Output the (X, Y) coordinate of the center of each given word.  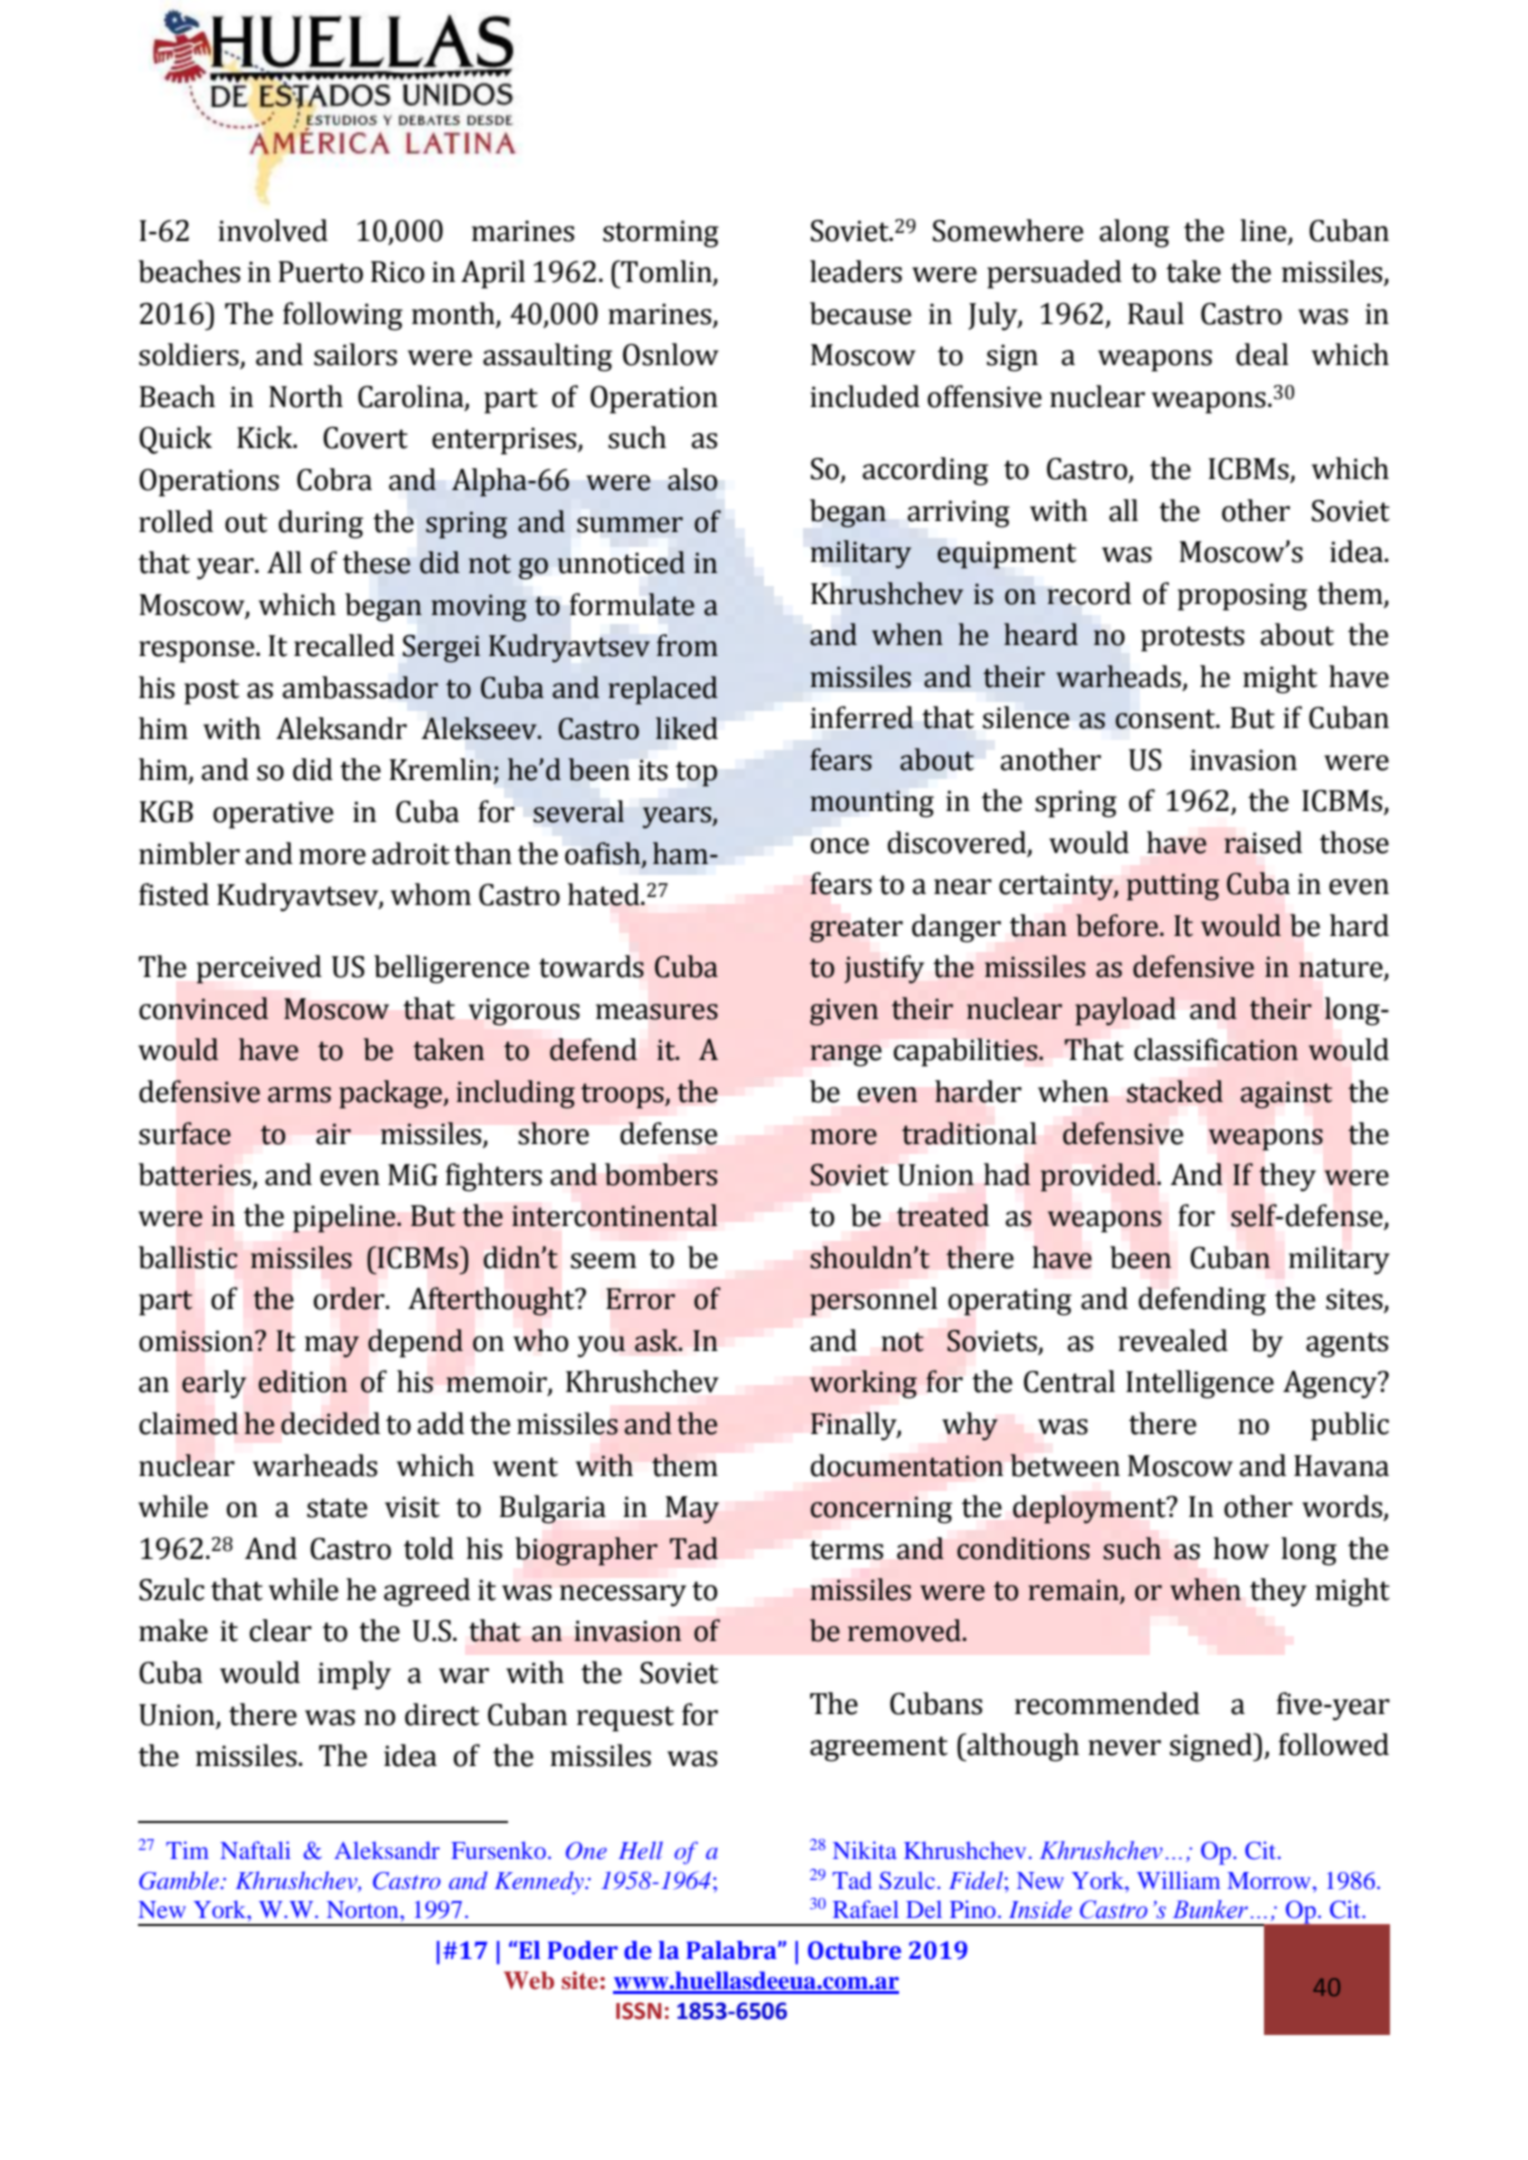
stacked (1175, 1091)
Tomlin (666, 272)
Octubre (854, 1950)
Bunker (1210, 1909)
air (333, 1134)
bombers (661, 1174)
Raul (1156, 313)
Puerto (320, 272)
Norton (364, 1909)
